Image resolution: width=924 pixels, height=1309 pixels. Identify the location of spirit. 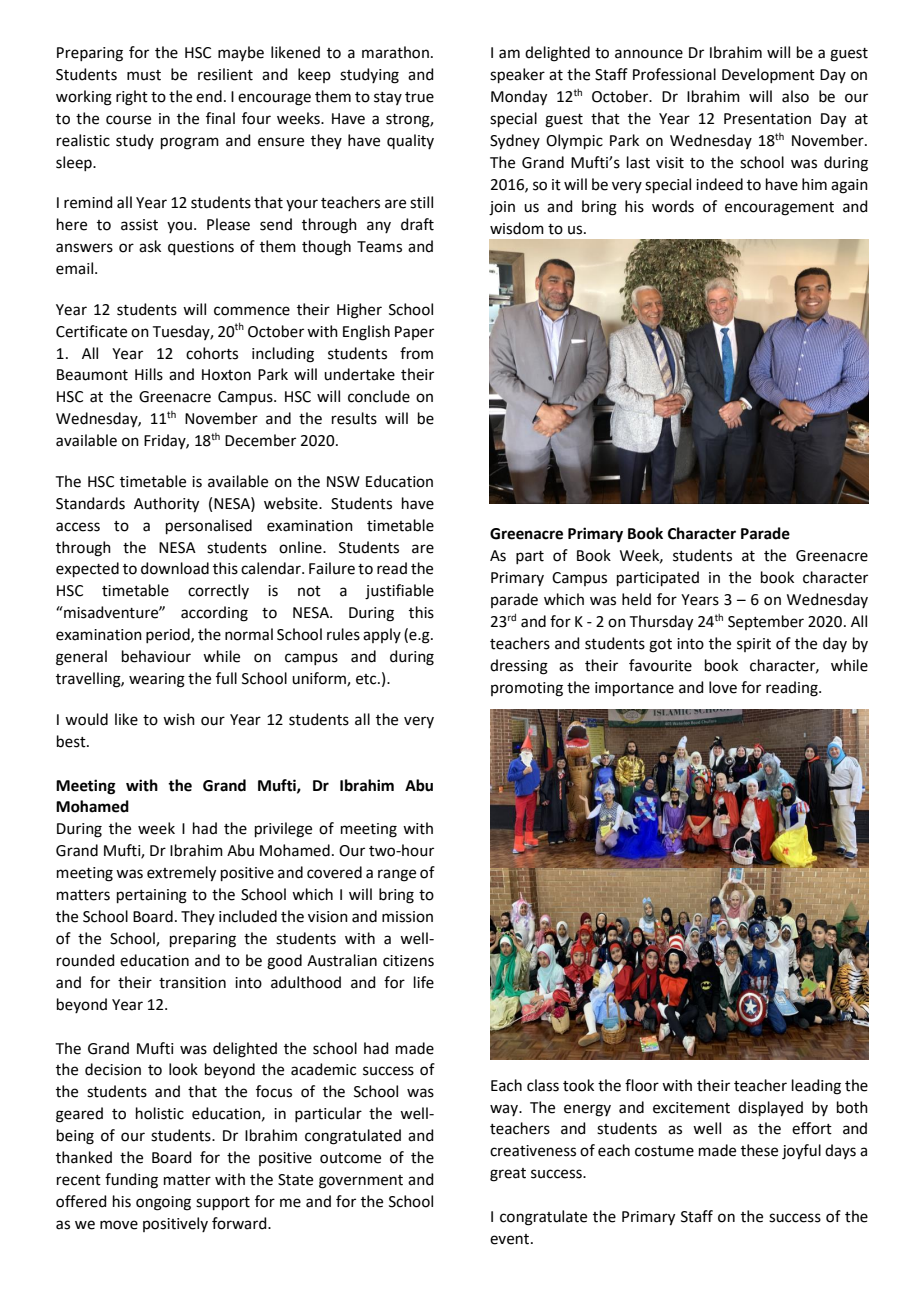
(754, 645).
